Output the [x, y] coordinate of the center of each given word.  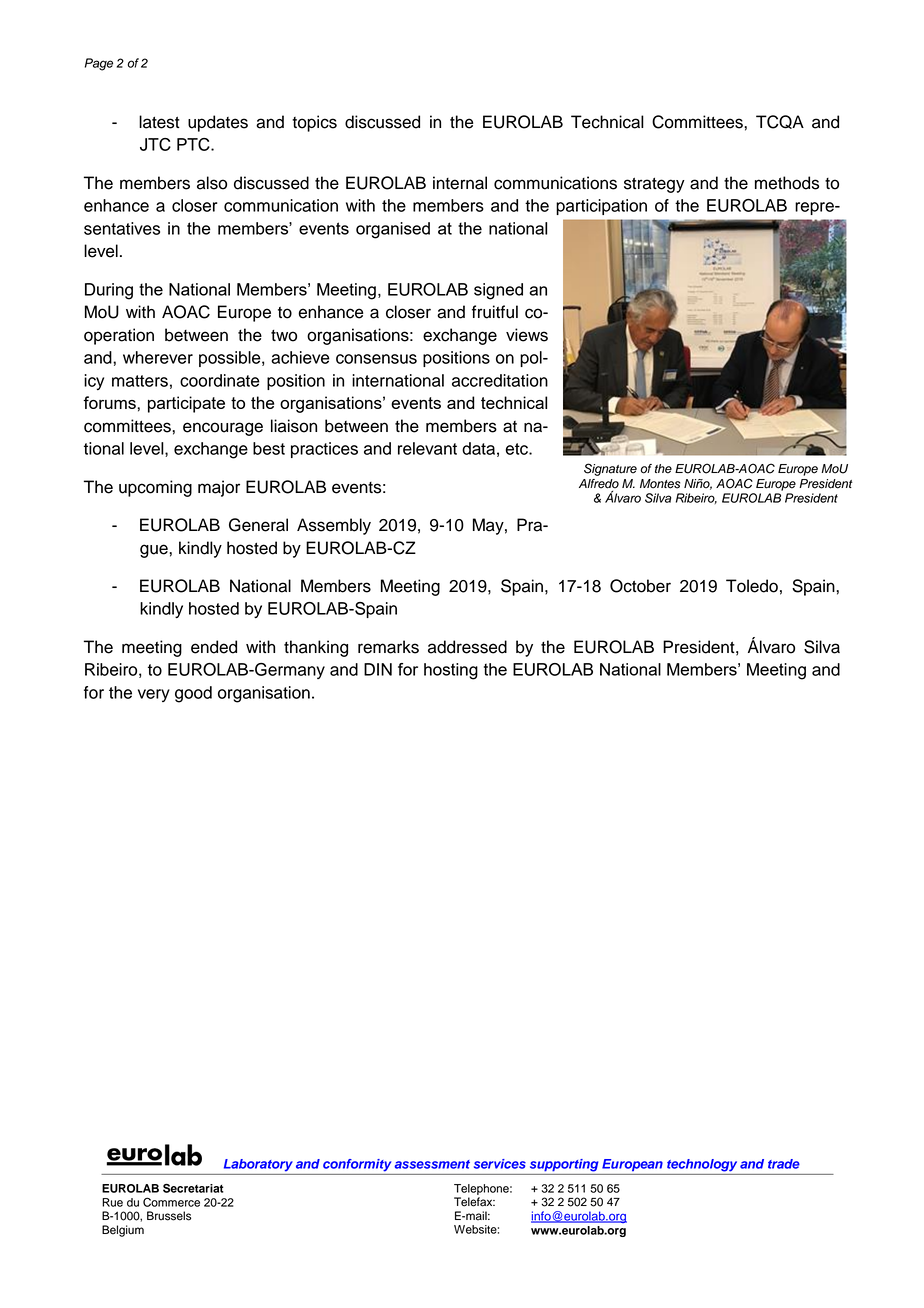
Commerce [171, 1202]
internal [460, 183]
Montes [660, 484]
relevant [427, 448]
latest [159, 122]
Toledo [752, 586]
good [193, 694]
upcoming [155, 488]
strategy [654, 185]
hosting [451, 671]
